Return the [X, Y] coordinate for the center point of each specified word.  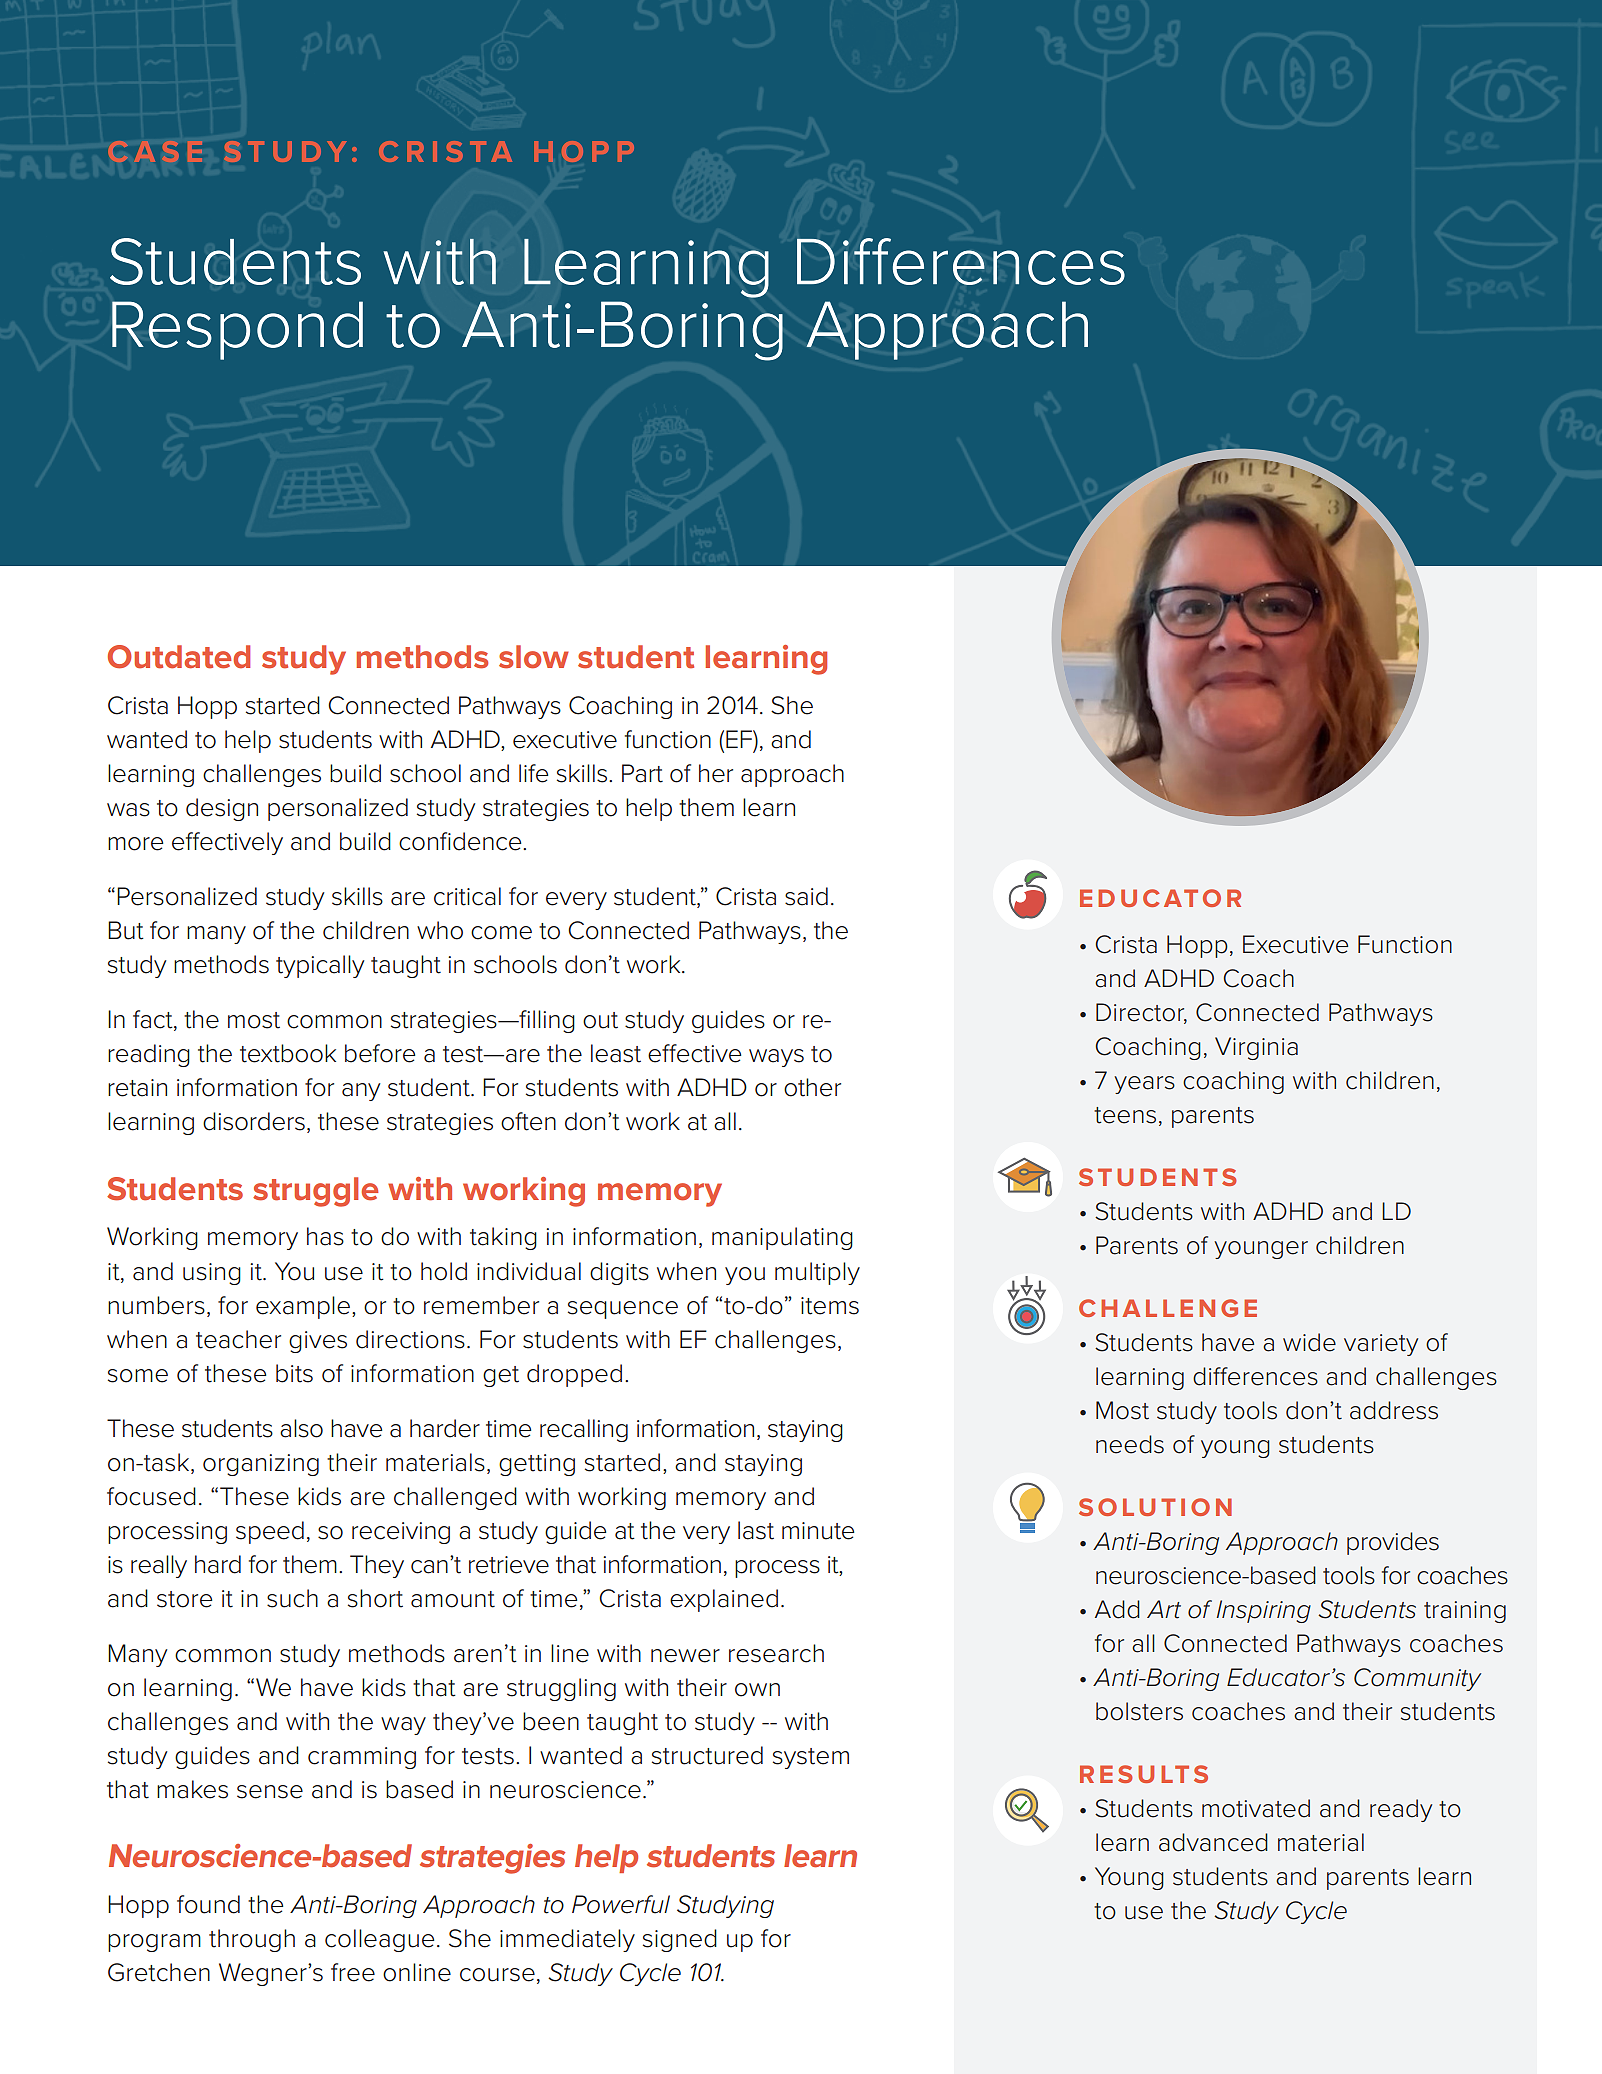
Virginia [1256, 1048]
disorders [254, 1121]
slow [534, 657]
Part [642, 773]
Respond [237, 330]
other [812, 1087]
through [252, 1940]
